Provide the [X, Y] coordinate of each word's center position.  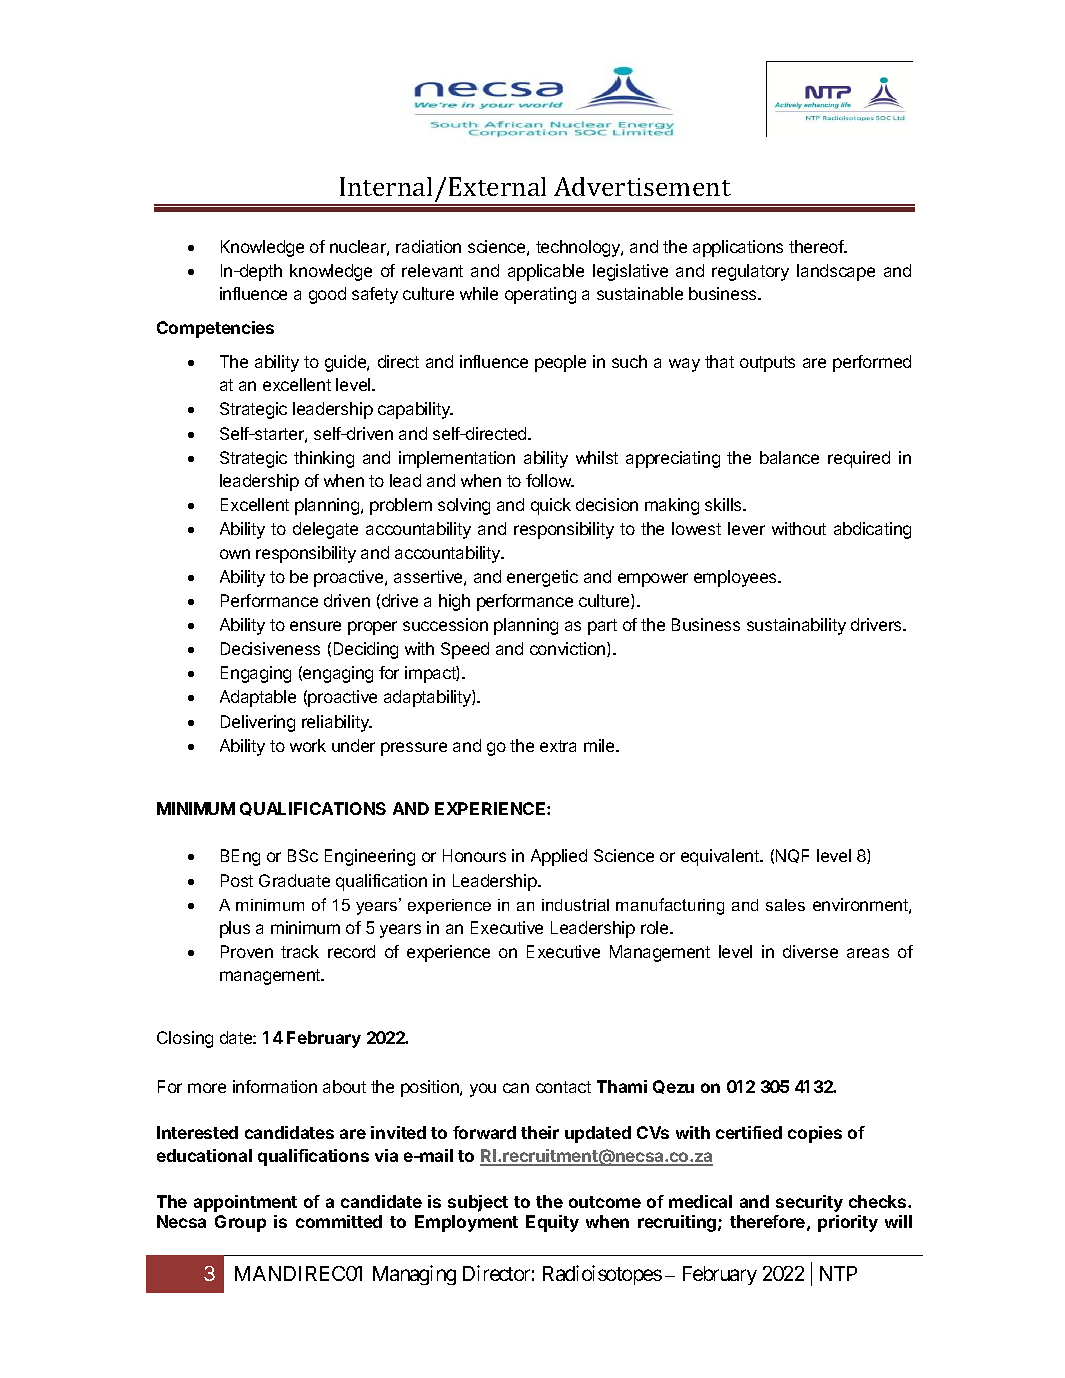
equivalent [721, 857]
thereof [817, 246]
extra [558, 746]
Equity [552, 1223]
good [327, 295]
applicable [546, 272]
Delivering [258, 723]
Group [240, 1223]
